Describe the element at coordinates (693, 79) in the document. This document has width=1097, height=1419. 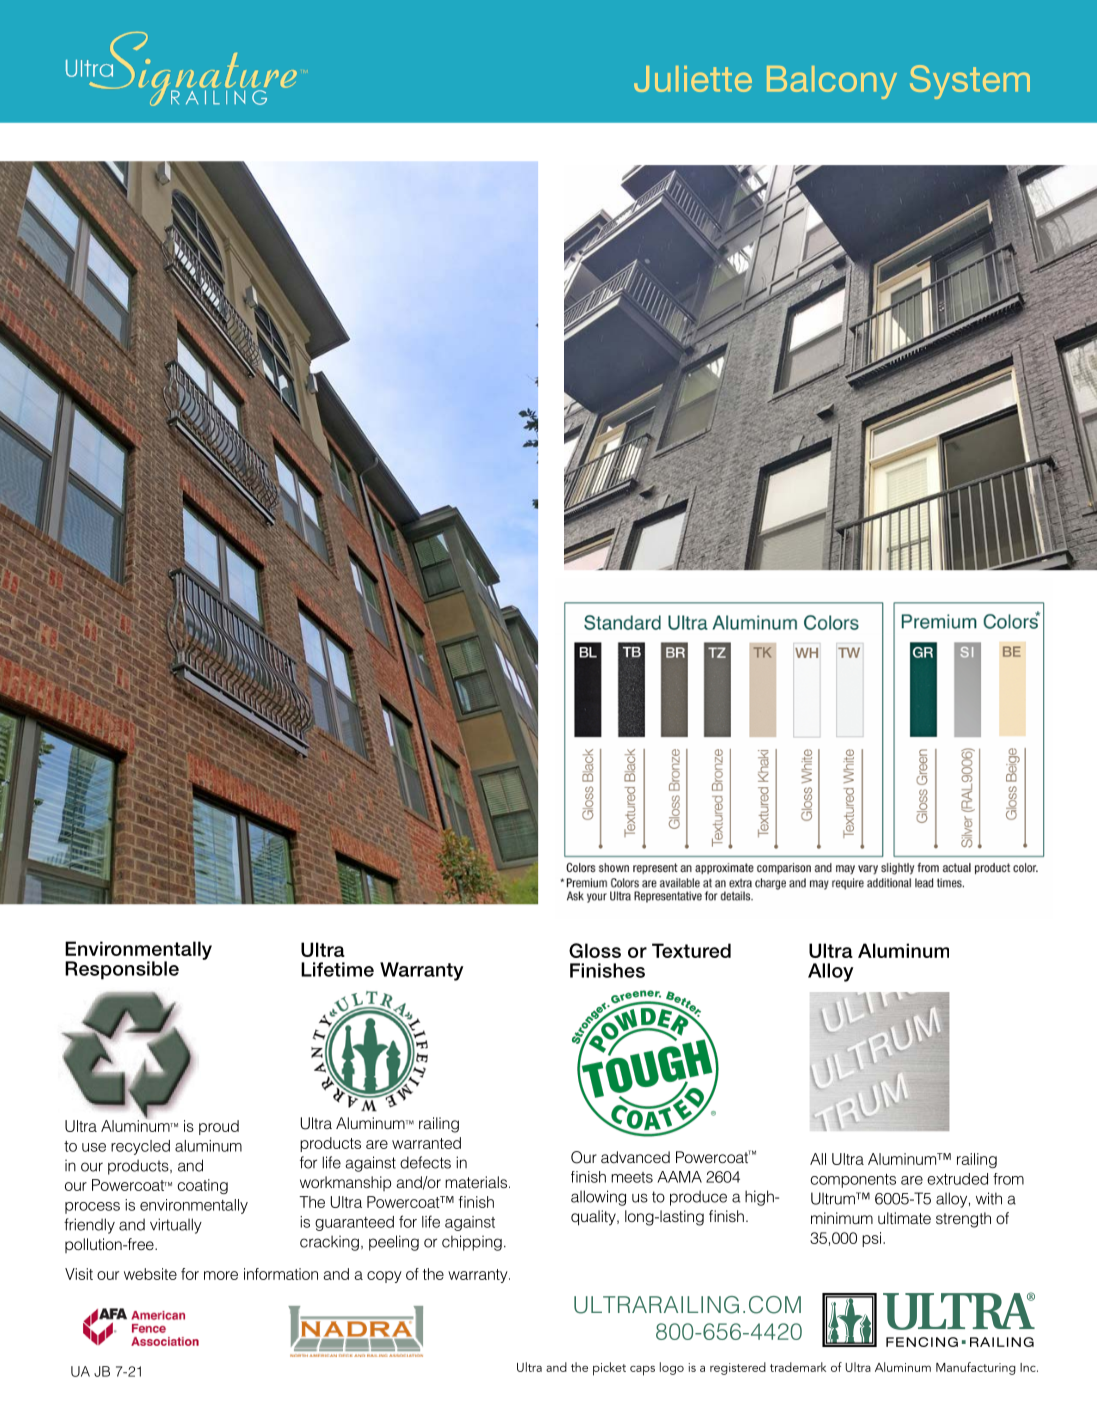
I see `Juliette` at that location.
